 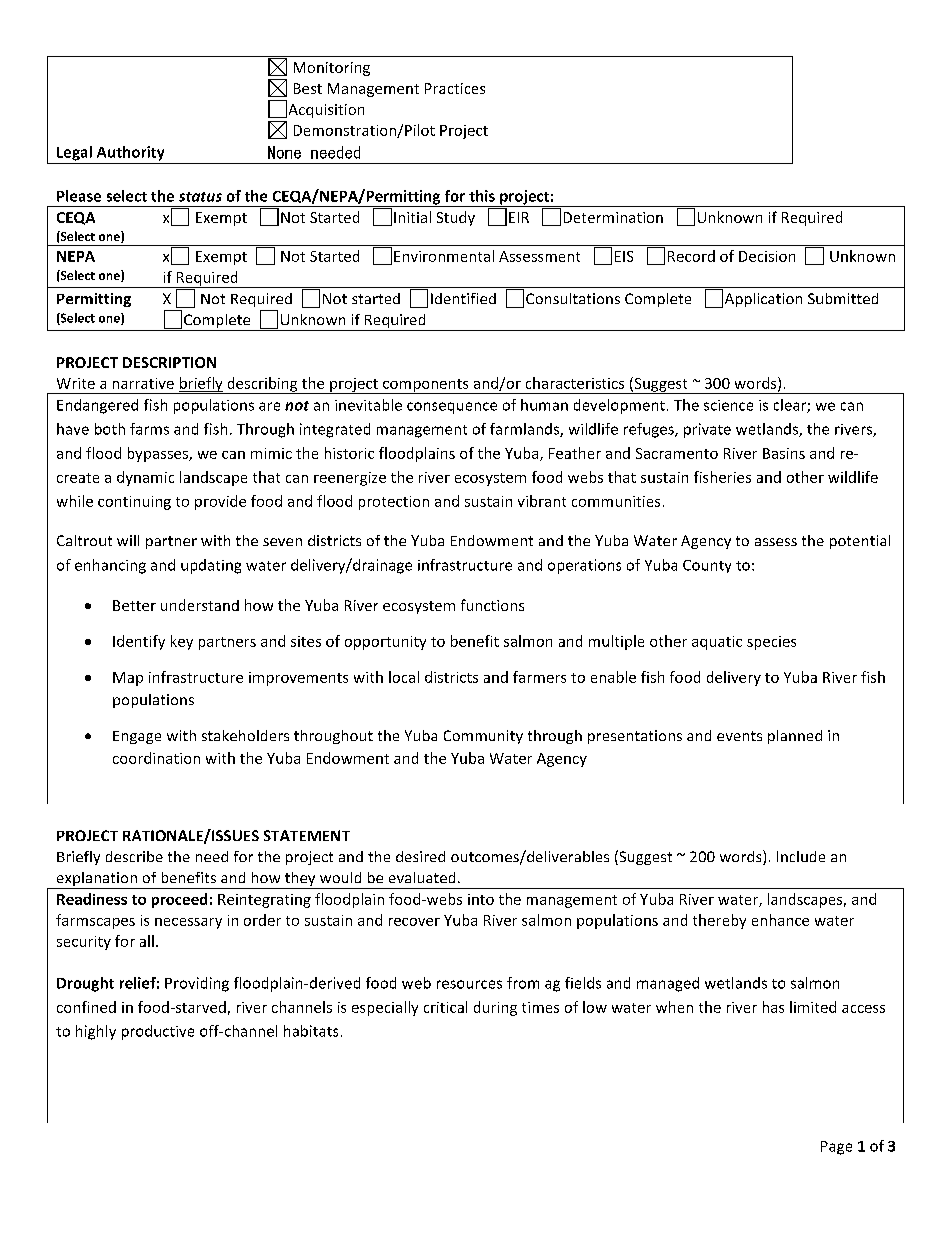 I want to click on components, so click(x=426, y=386).
